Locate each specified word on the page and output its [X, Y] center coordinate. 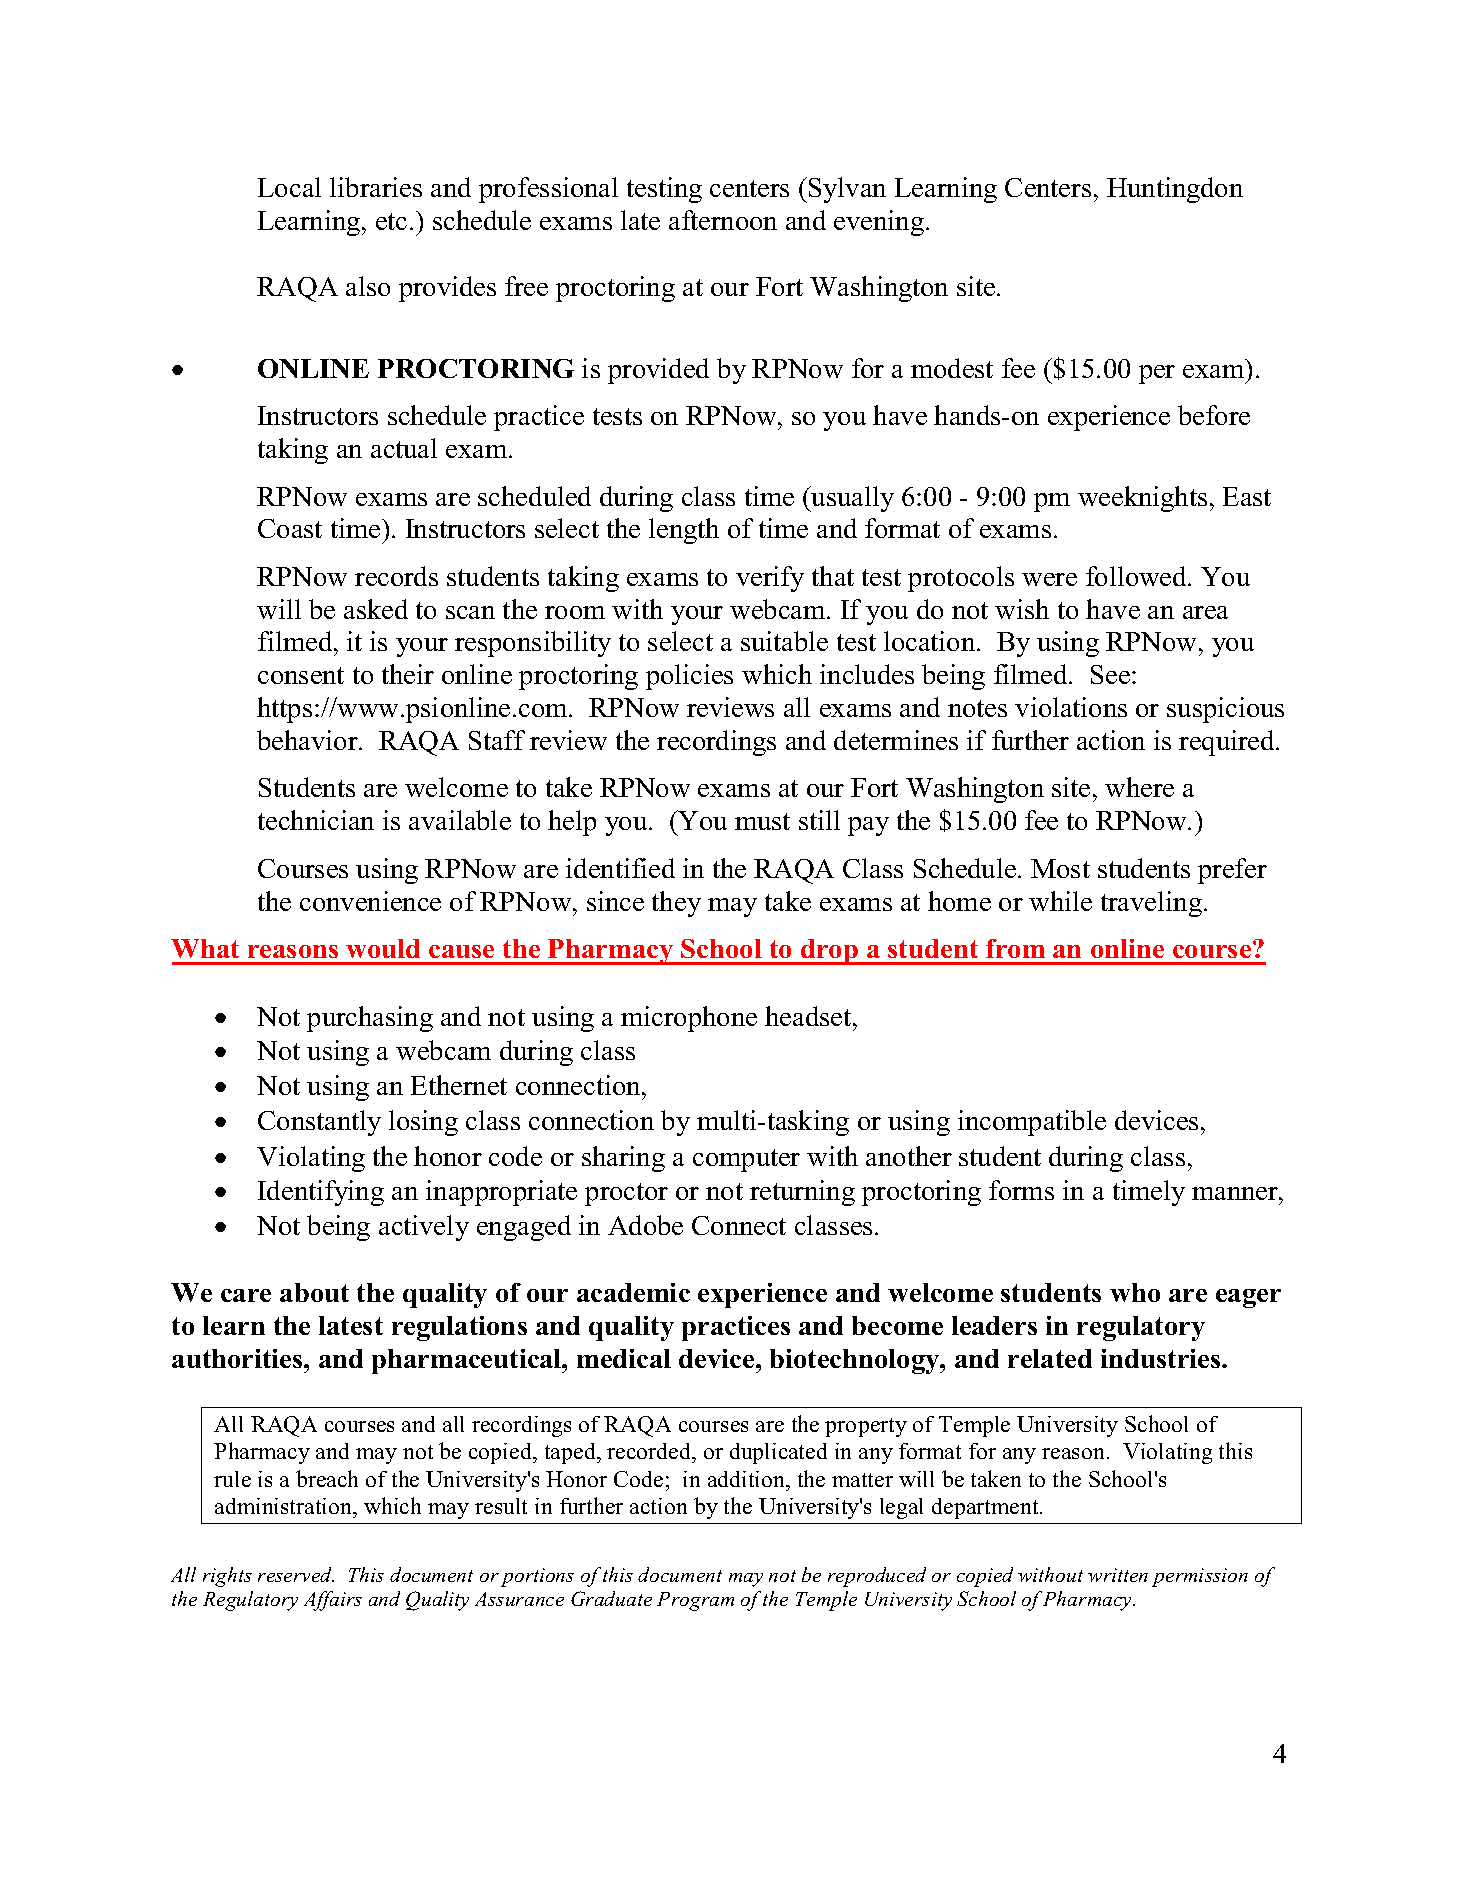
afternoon [723, 220]
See [1112, 674]
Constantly [319, 1123]
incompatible [1032, 1123]
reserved [296, 1574]
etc [391, 221]
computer [746, 1160]
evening [880, 223]
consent [301, 675]
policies [689, 677]
